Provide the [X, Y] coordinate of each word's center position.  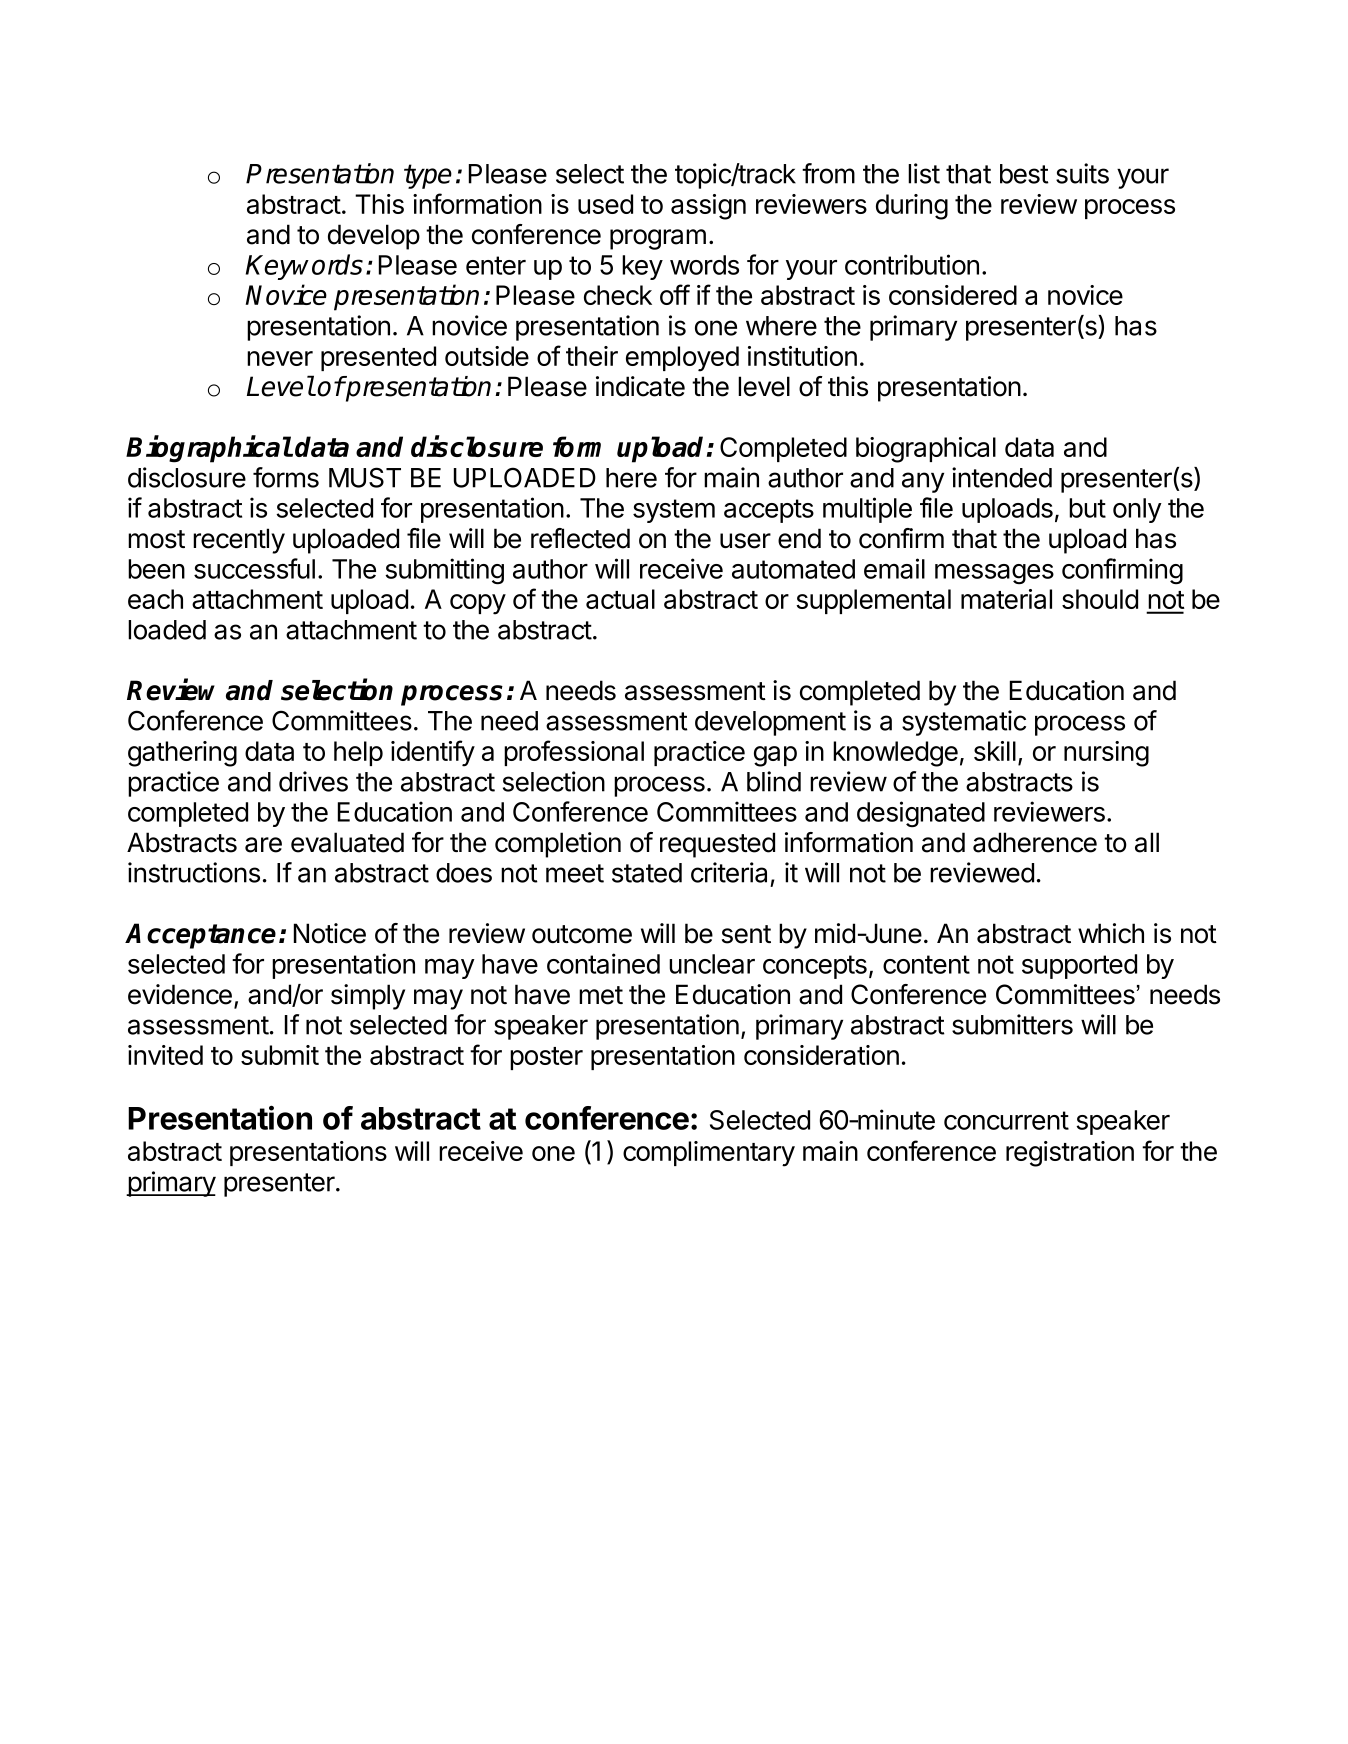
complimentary [709, 1154]
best [1024, 174]
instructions [194, 872]
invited [165, 1055]
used [605, 204]
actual [620, 599]
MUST [365, 477]
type [428, 176]
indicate [640, 386]
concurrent [1006, 1120]
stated [647, 873]
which [1111, 933]
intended [1002, 477]
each [155, 599]
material [1006, 599]
